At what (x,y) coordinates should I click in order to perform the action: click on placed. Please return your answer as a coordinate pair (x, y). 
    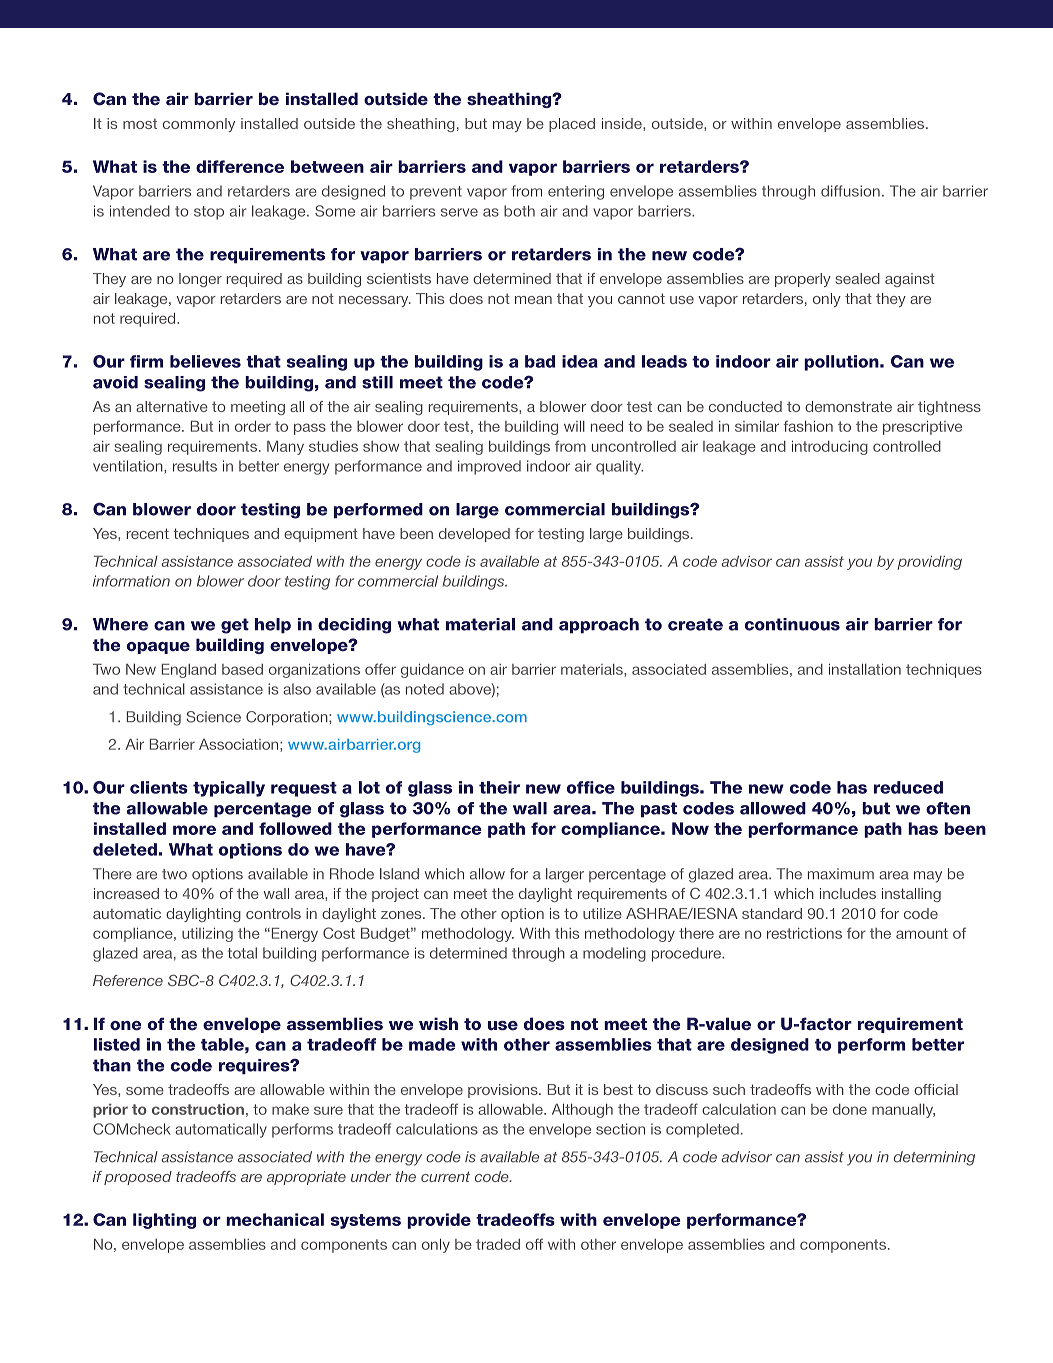
    Looking at the image, I should click on (572, 125).
